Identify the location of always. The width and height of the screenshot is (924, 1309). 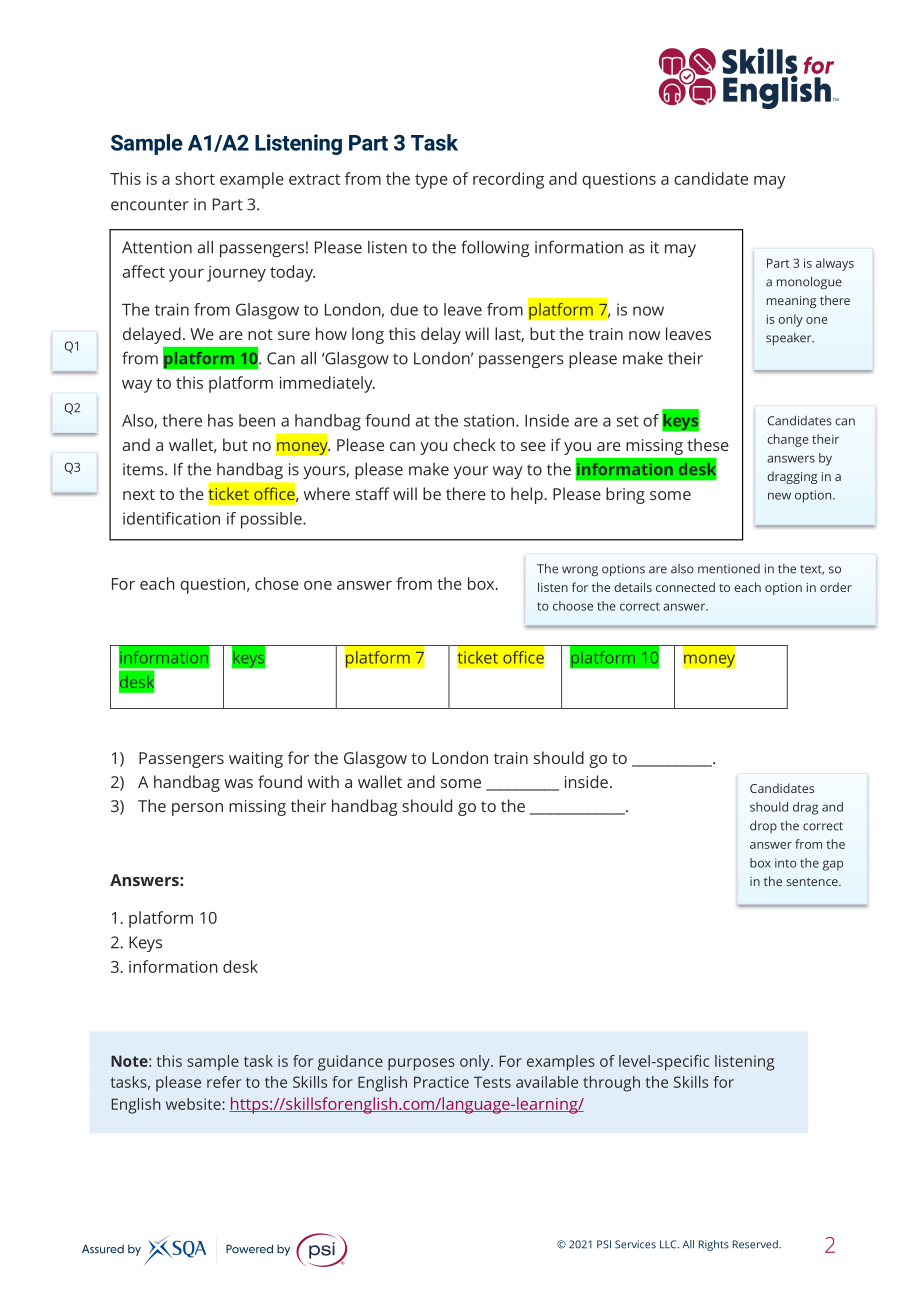
(835, 264).
